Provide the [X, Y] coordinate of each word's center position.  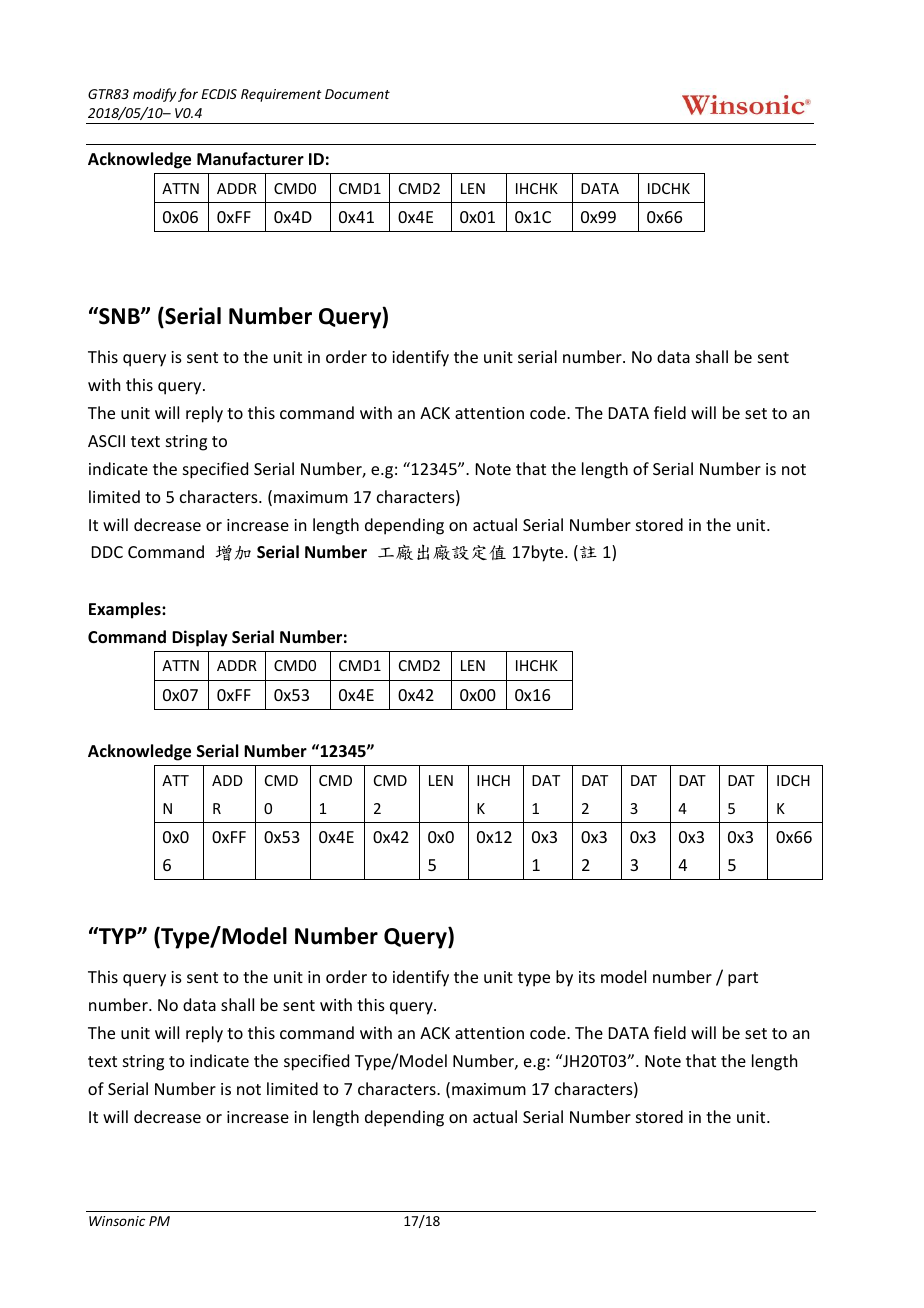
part [743, 979]
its [587, 977]
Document [357, 94]
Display [200, 638]
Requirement [281, 95]
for [188, 95]
